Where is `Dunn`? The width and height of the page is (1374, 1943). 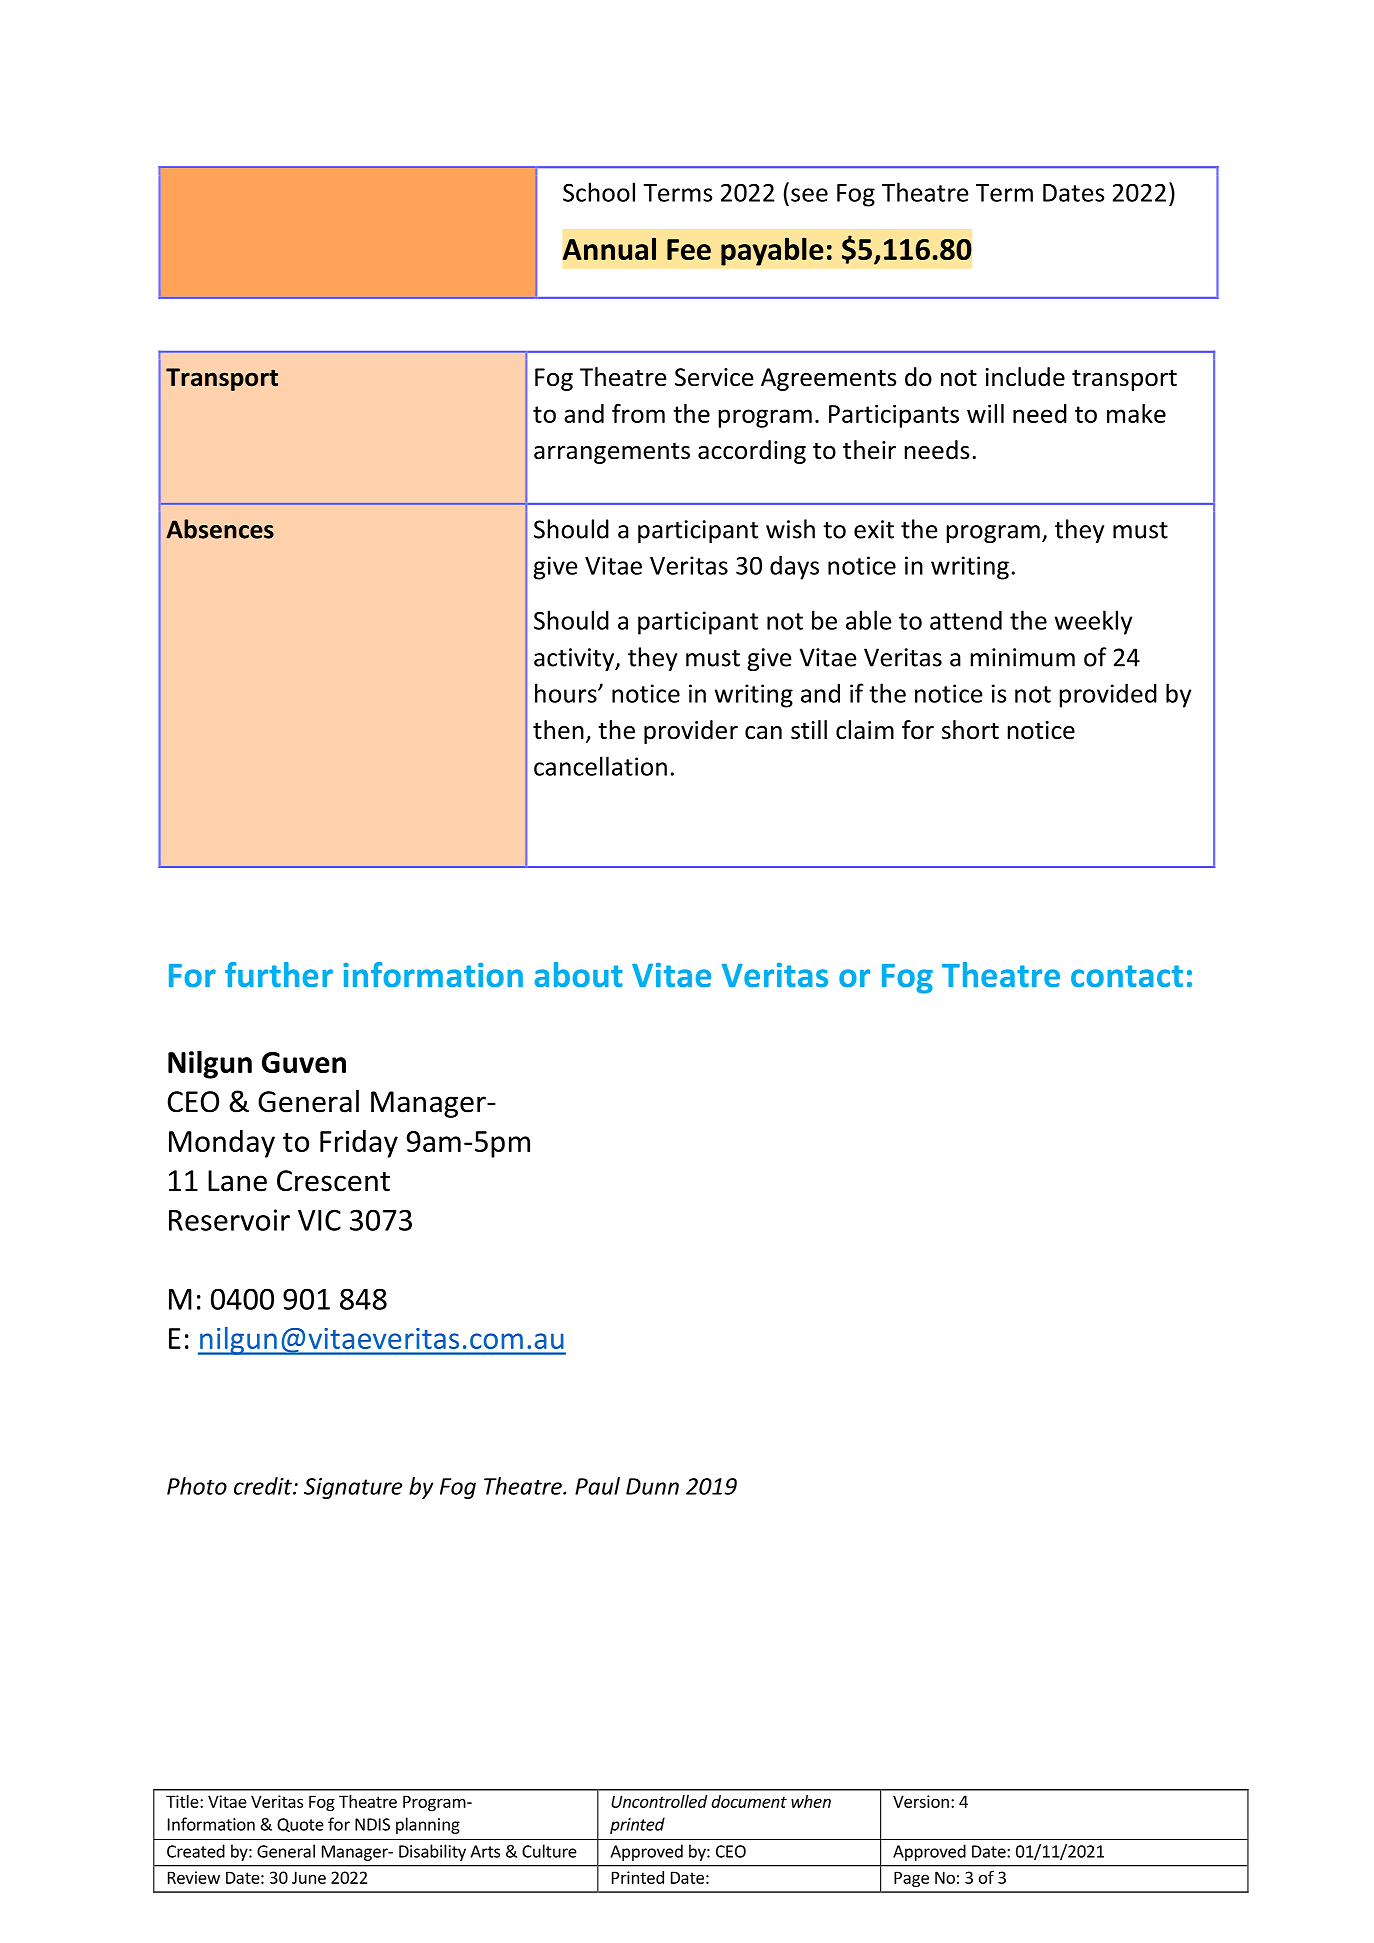 Dunn is located at coordinates (652, 1486).
